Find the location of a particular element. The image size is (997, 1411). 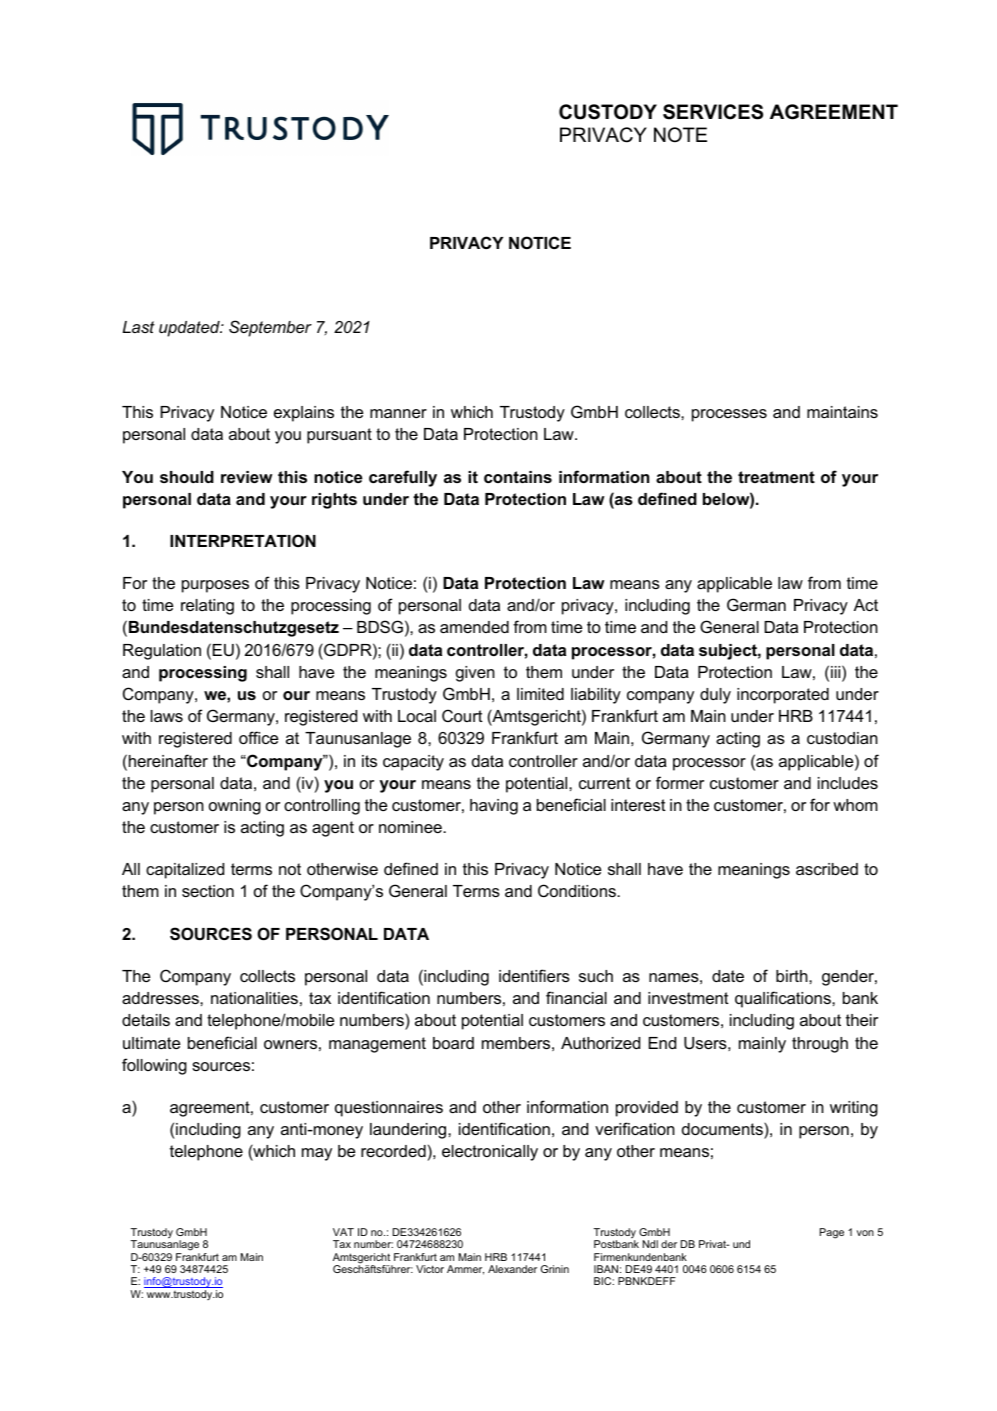

may is located at coordinates (317, 1154).
